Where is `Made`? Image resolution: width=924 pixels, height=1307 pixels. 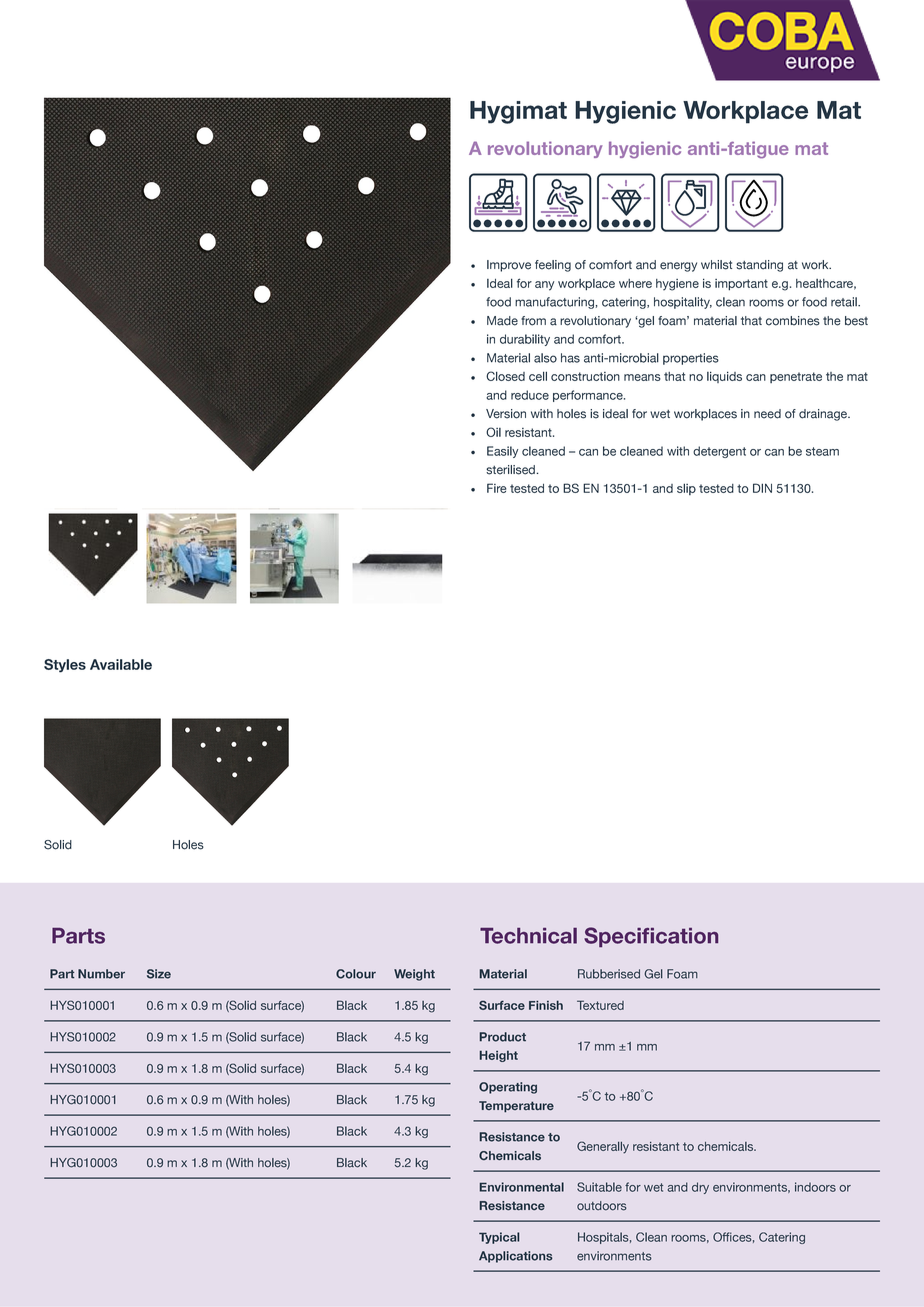 Made is located at coordinates (502, 321).
